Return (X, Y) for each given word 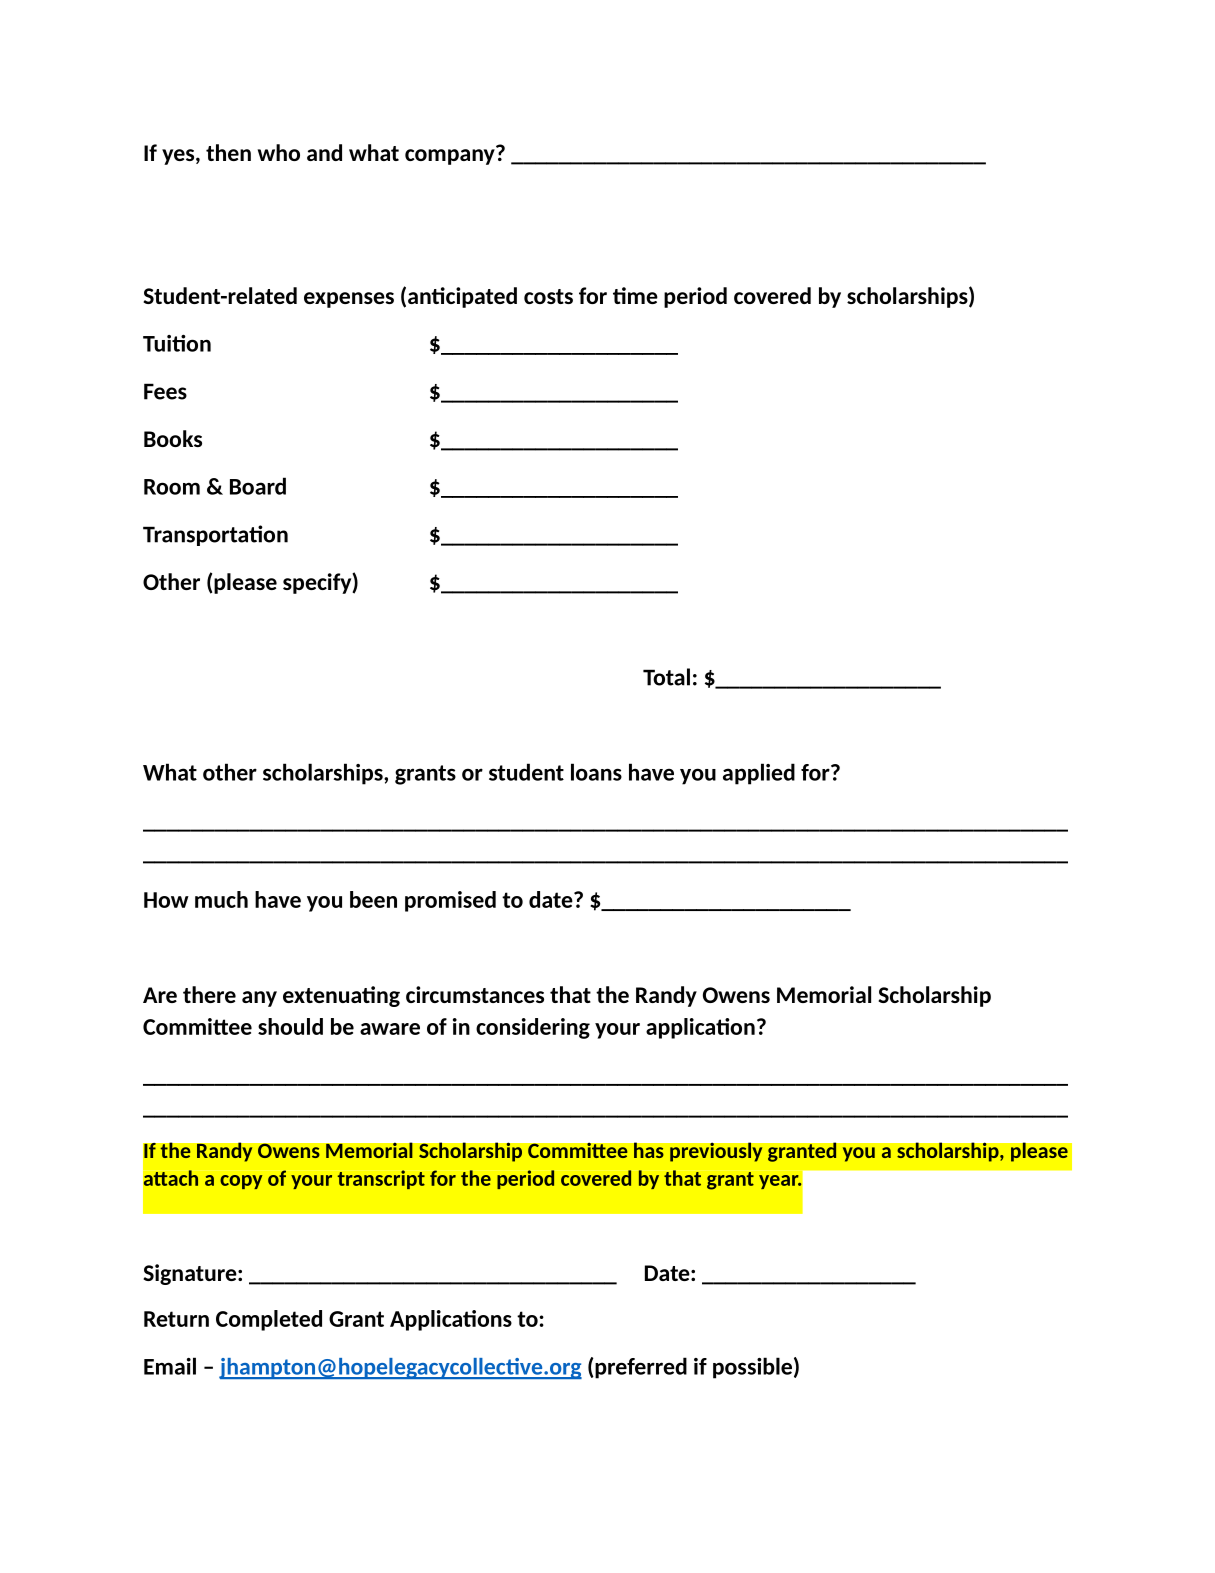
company (451, 156)
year (780, 1182)
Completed (269, 1320)
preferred (640, 1368)
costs (548, 296)
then (228, 152)
